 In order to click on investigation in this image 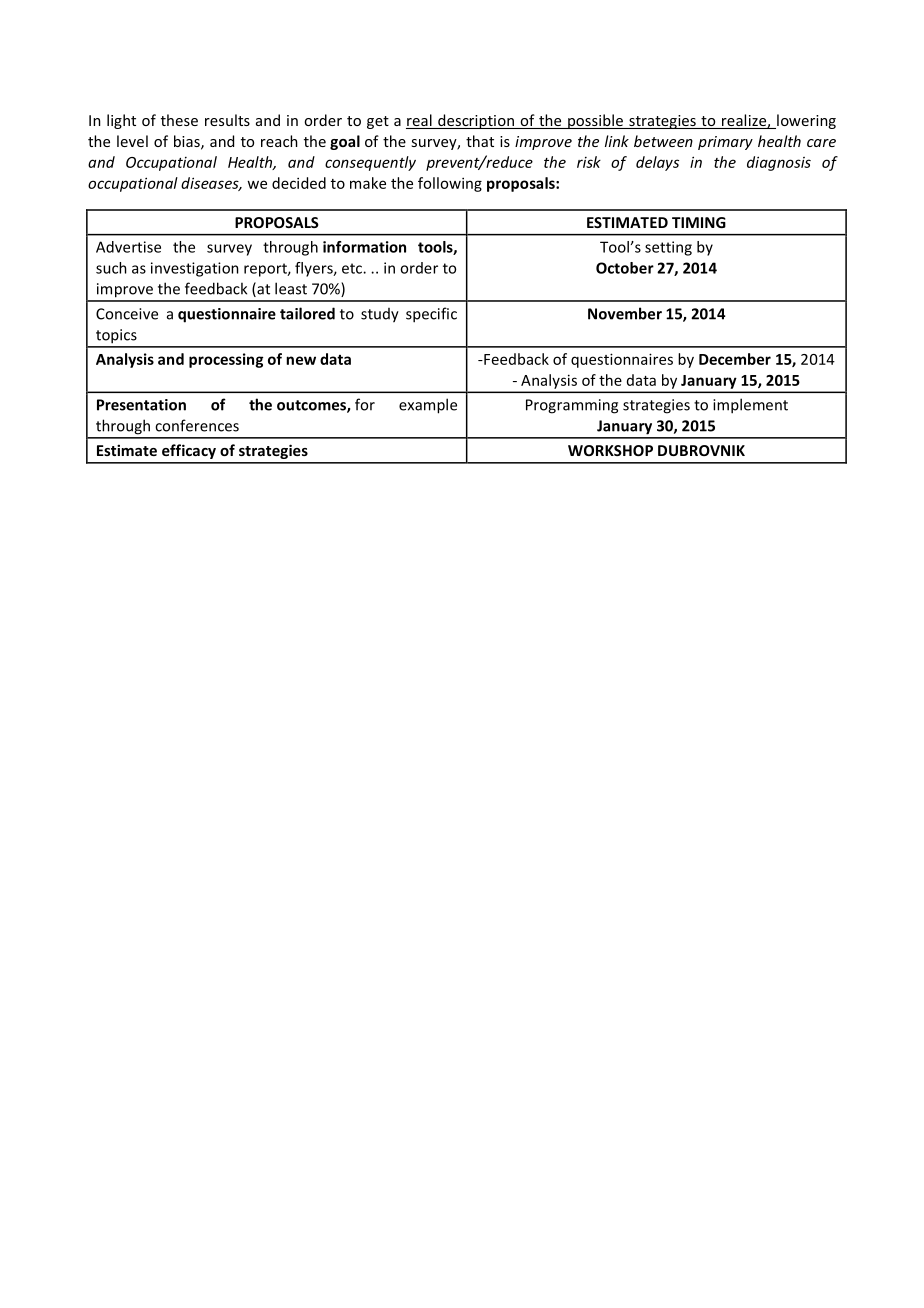, I will do `click(195, 269)`.
